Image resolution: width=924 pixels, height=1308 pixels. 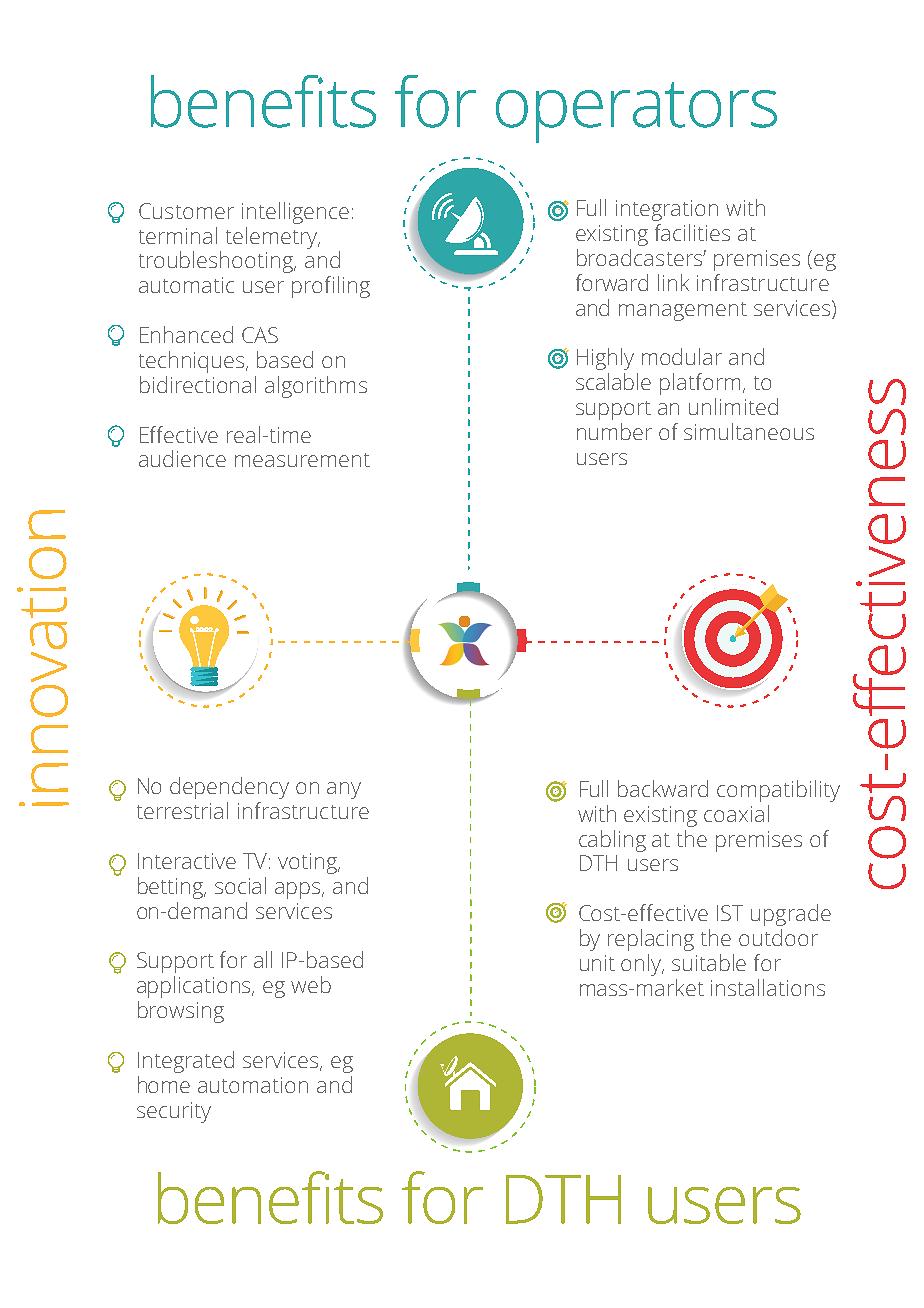 What do you see at coordinates (614, 431) in the screenshot?
I see `number` at bounding box center [614, 431].
